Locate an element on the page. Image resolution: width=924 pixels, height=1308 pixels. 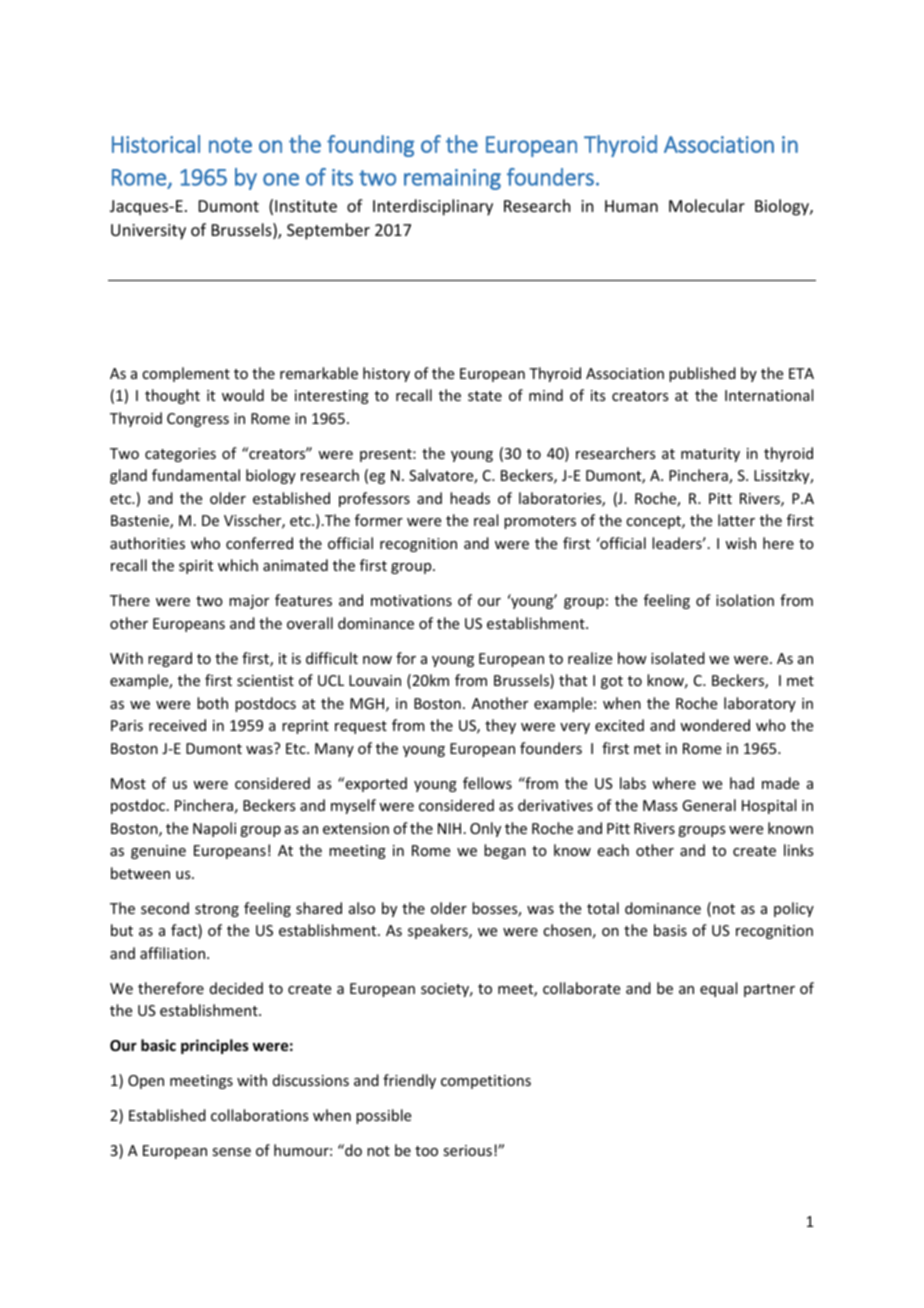
Molecular is located at coordinates (707, 205).
